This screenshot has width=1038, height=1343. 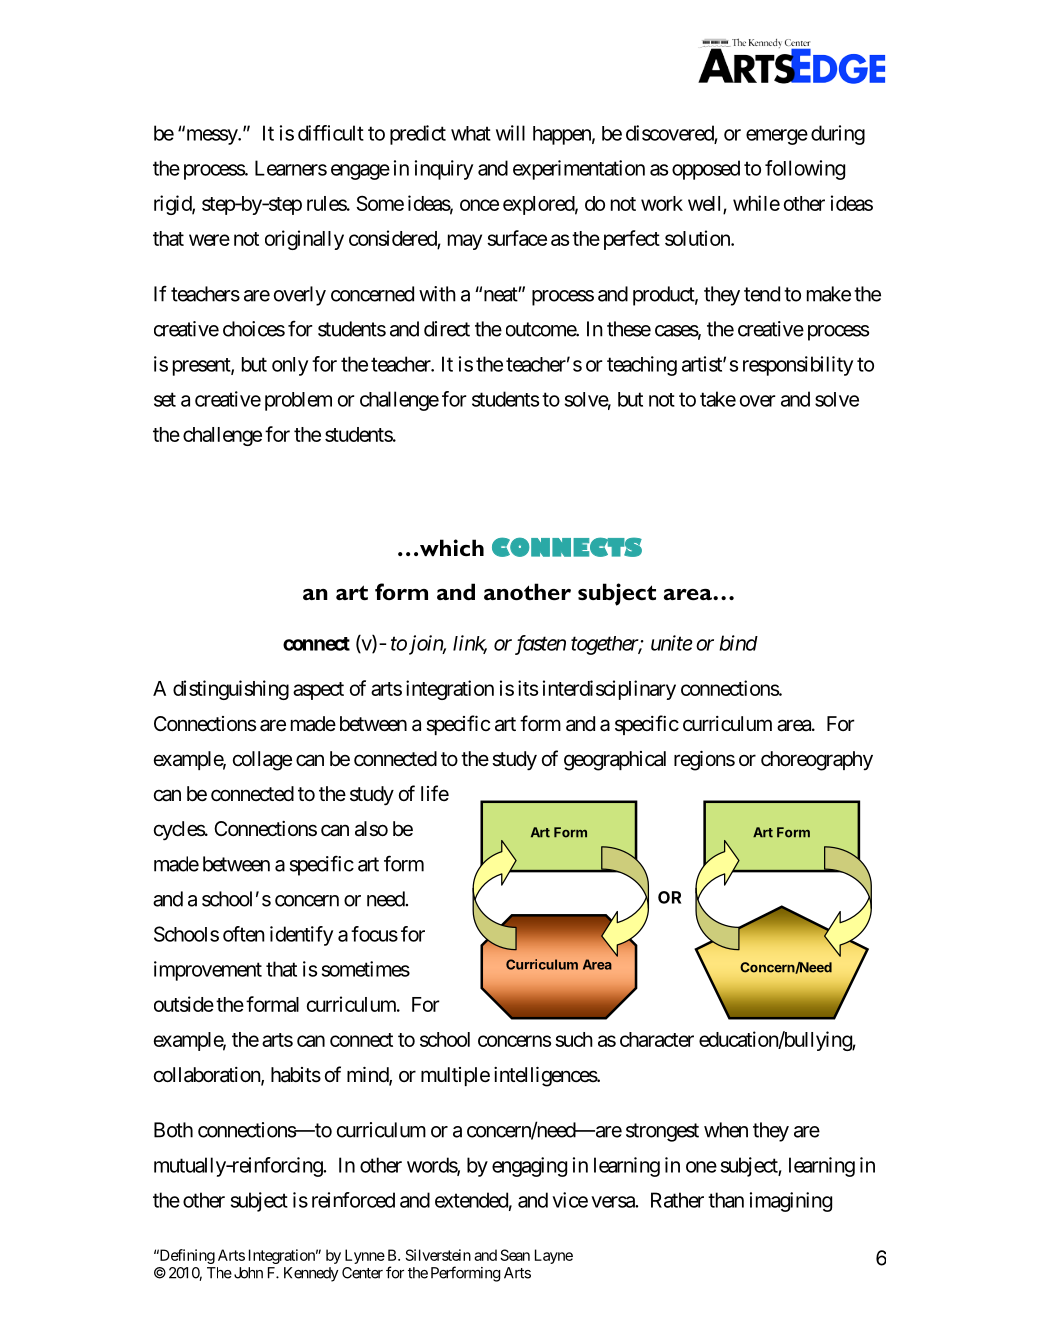 What do you see at coordinates (211, 137) in the screenshot?
I see `messy` at bounding box center [211, 137].
